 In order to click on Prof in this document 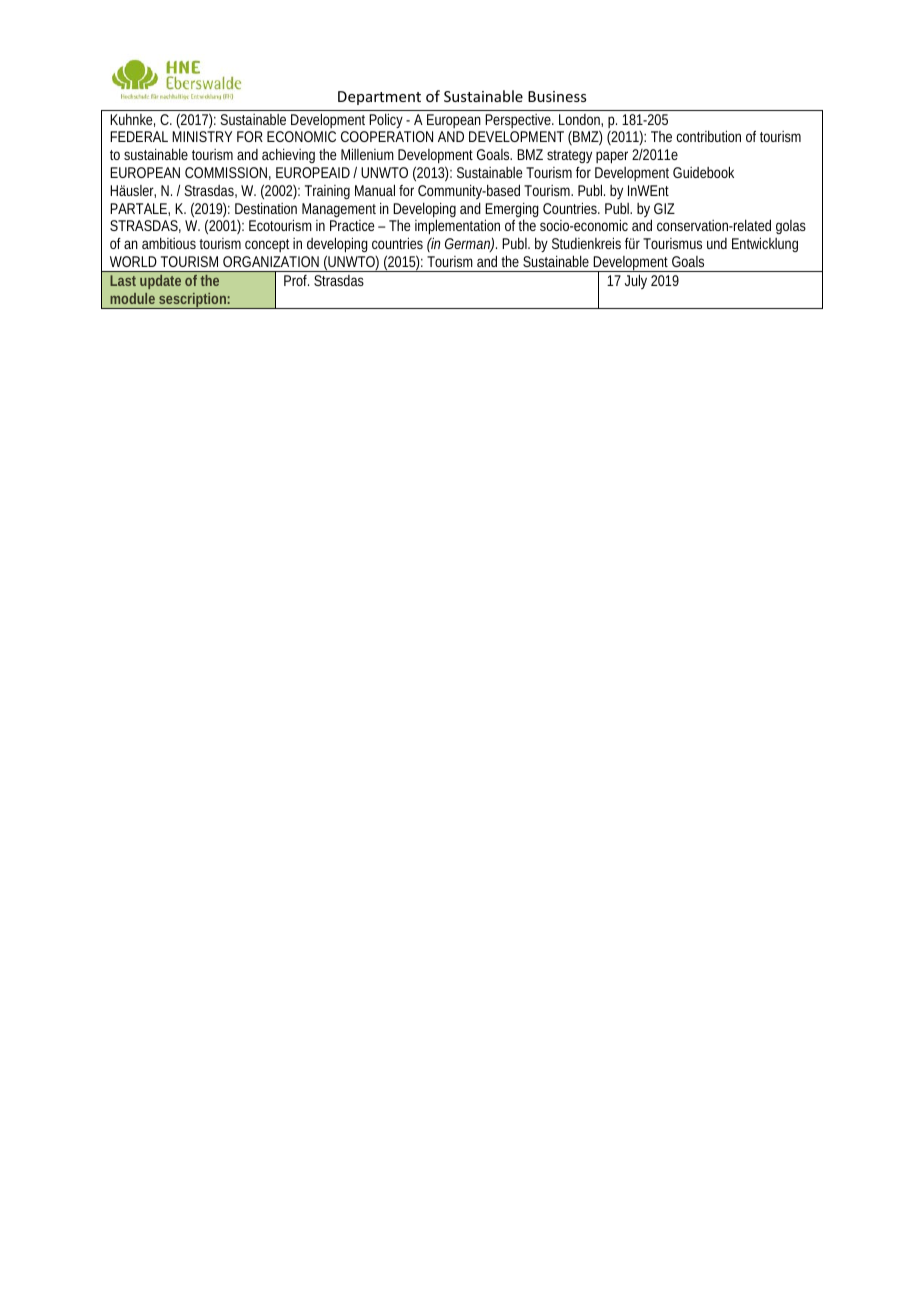, I will do `click(296, 280)`.
